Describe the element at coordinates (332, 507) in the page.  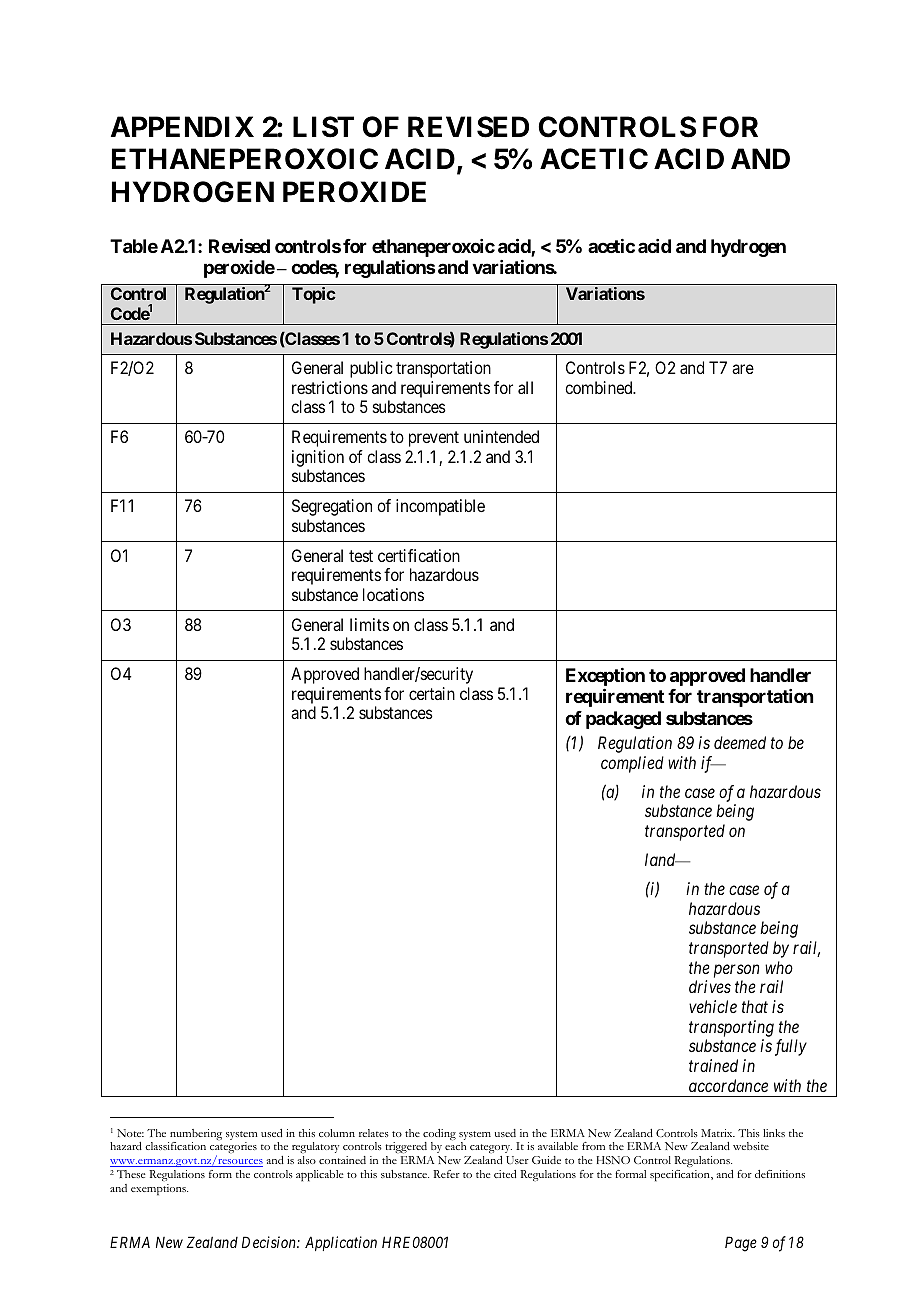
I see `Segregation` at that location.
